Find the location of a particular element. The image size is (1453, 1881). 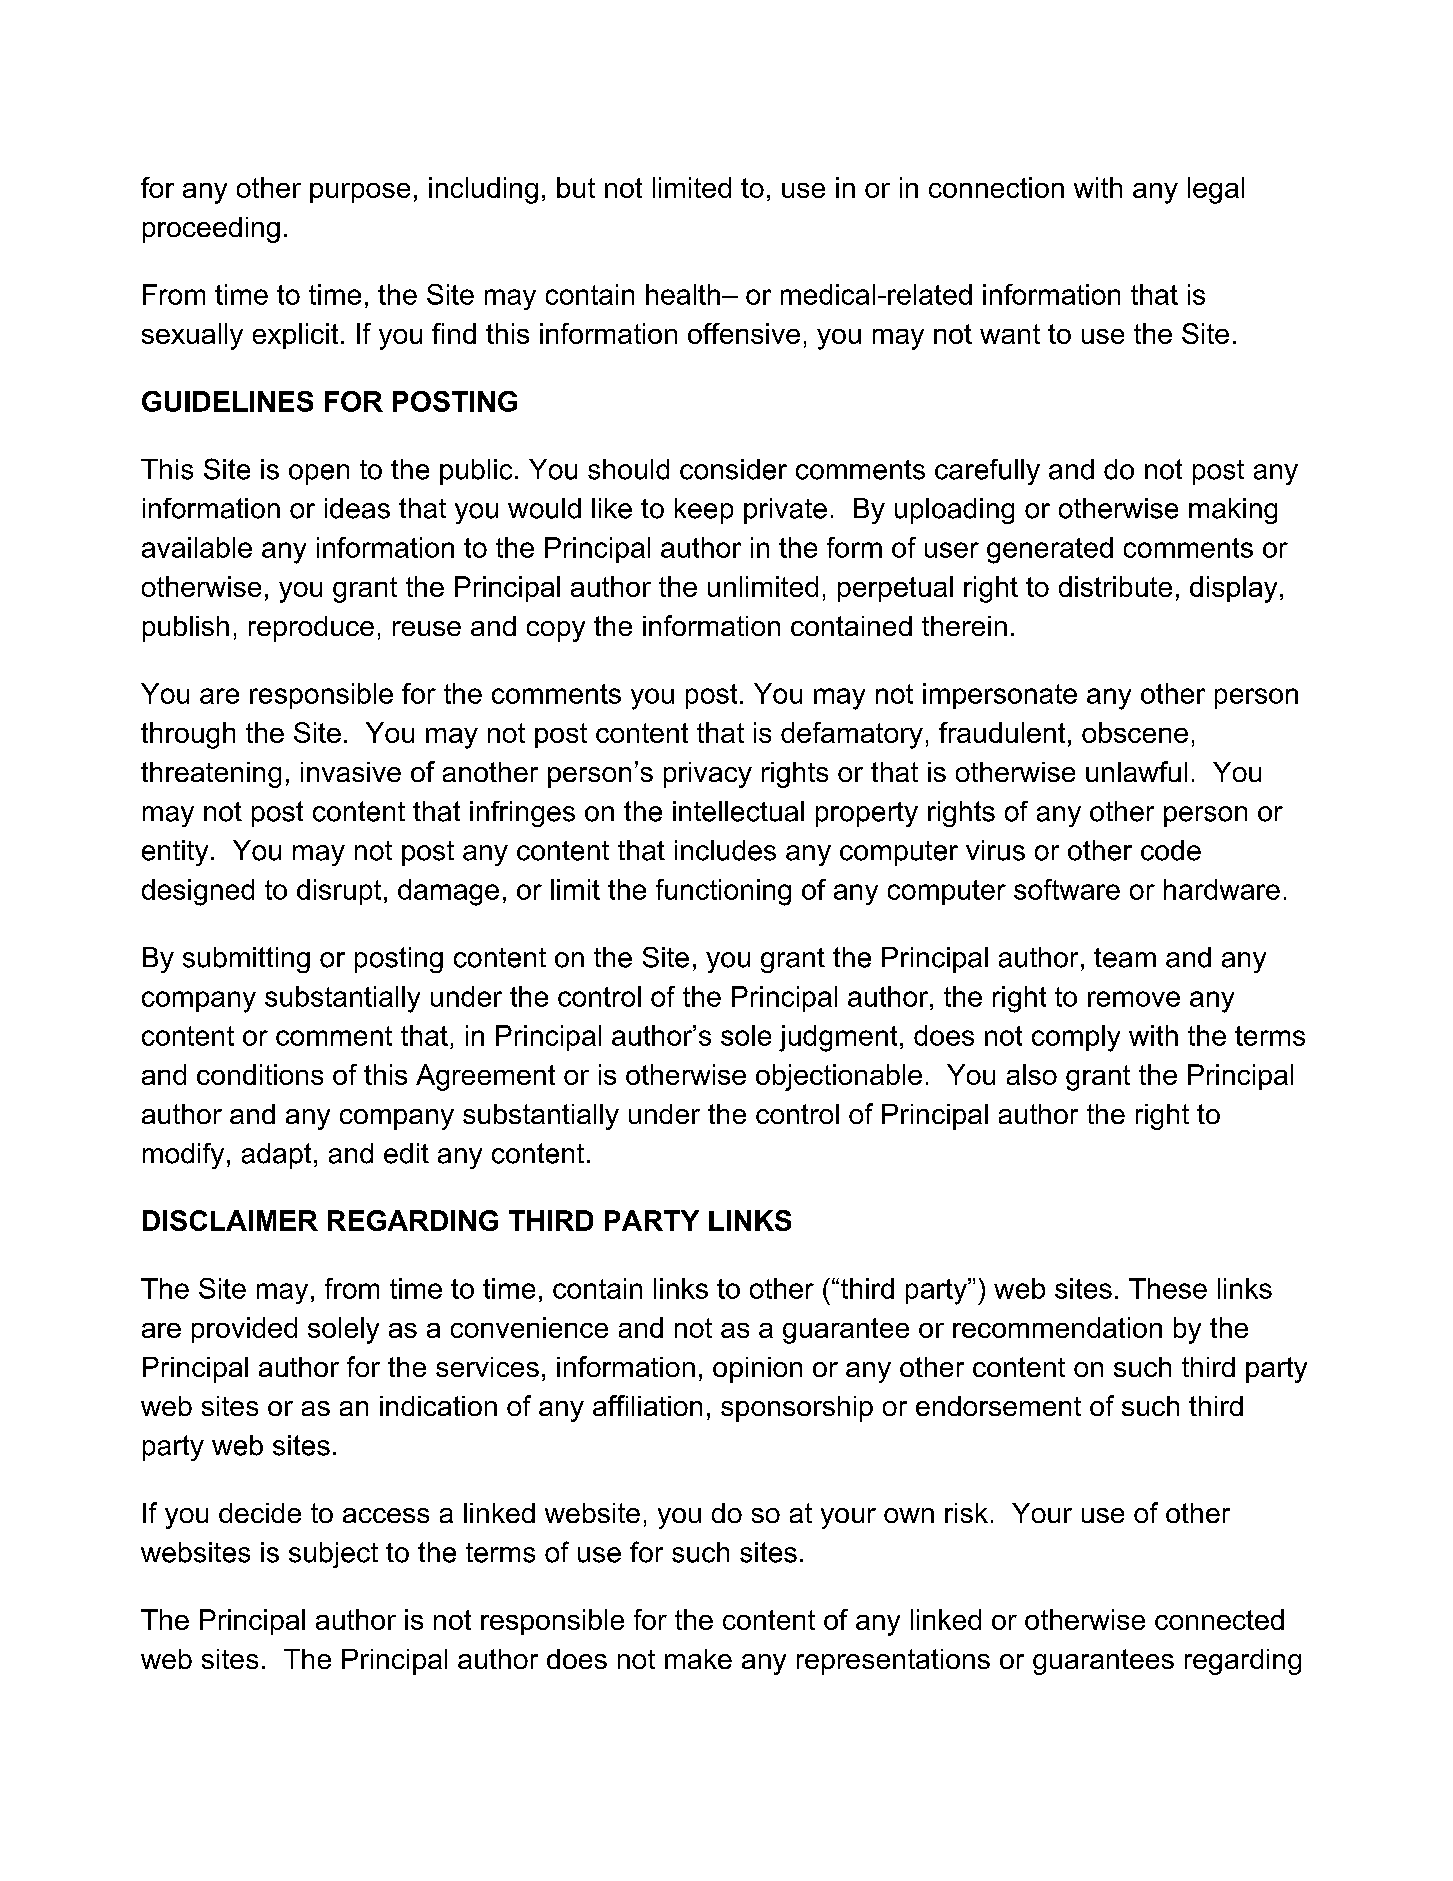

decide is located at coordinates (260, 1513).
